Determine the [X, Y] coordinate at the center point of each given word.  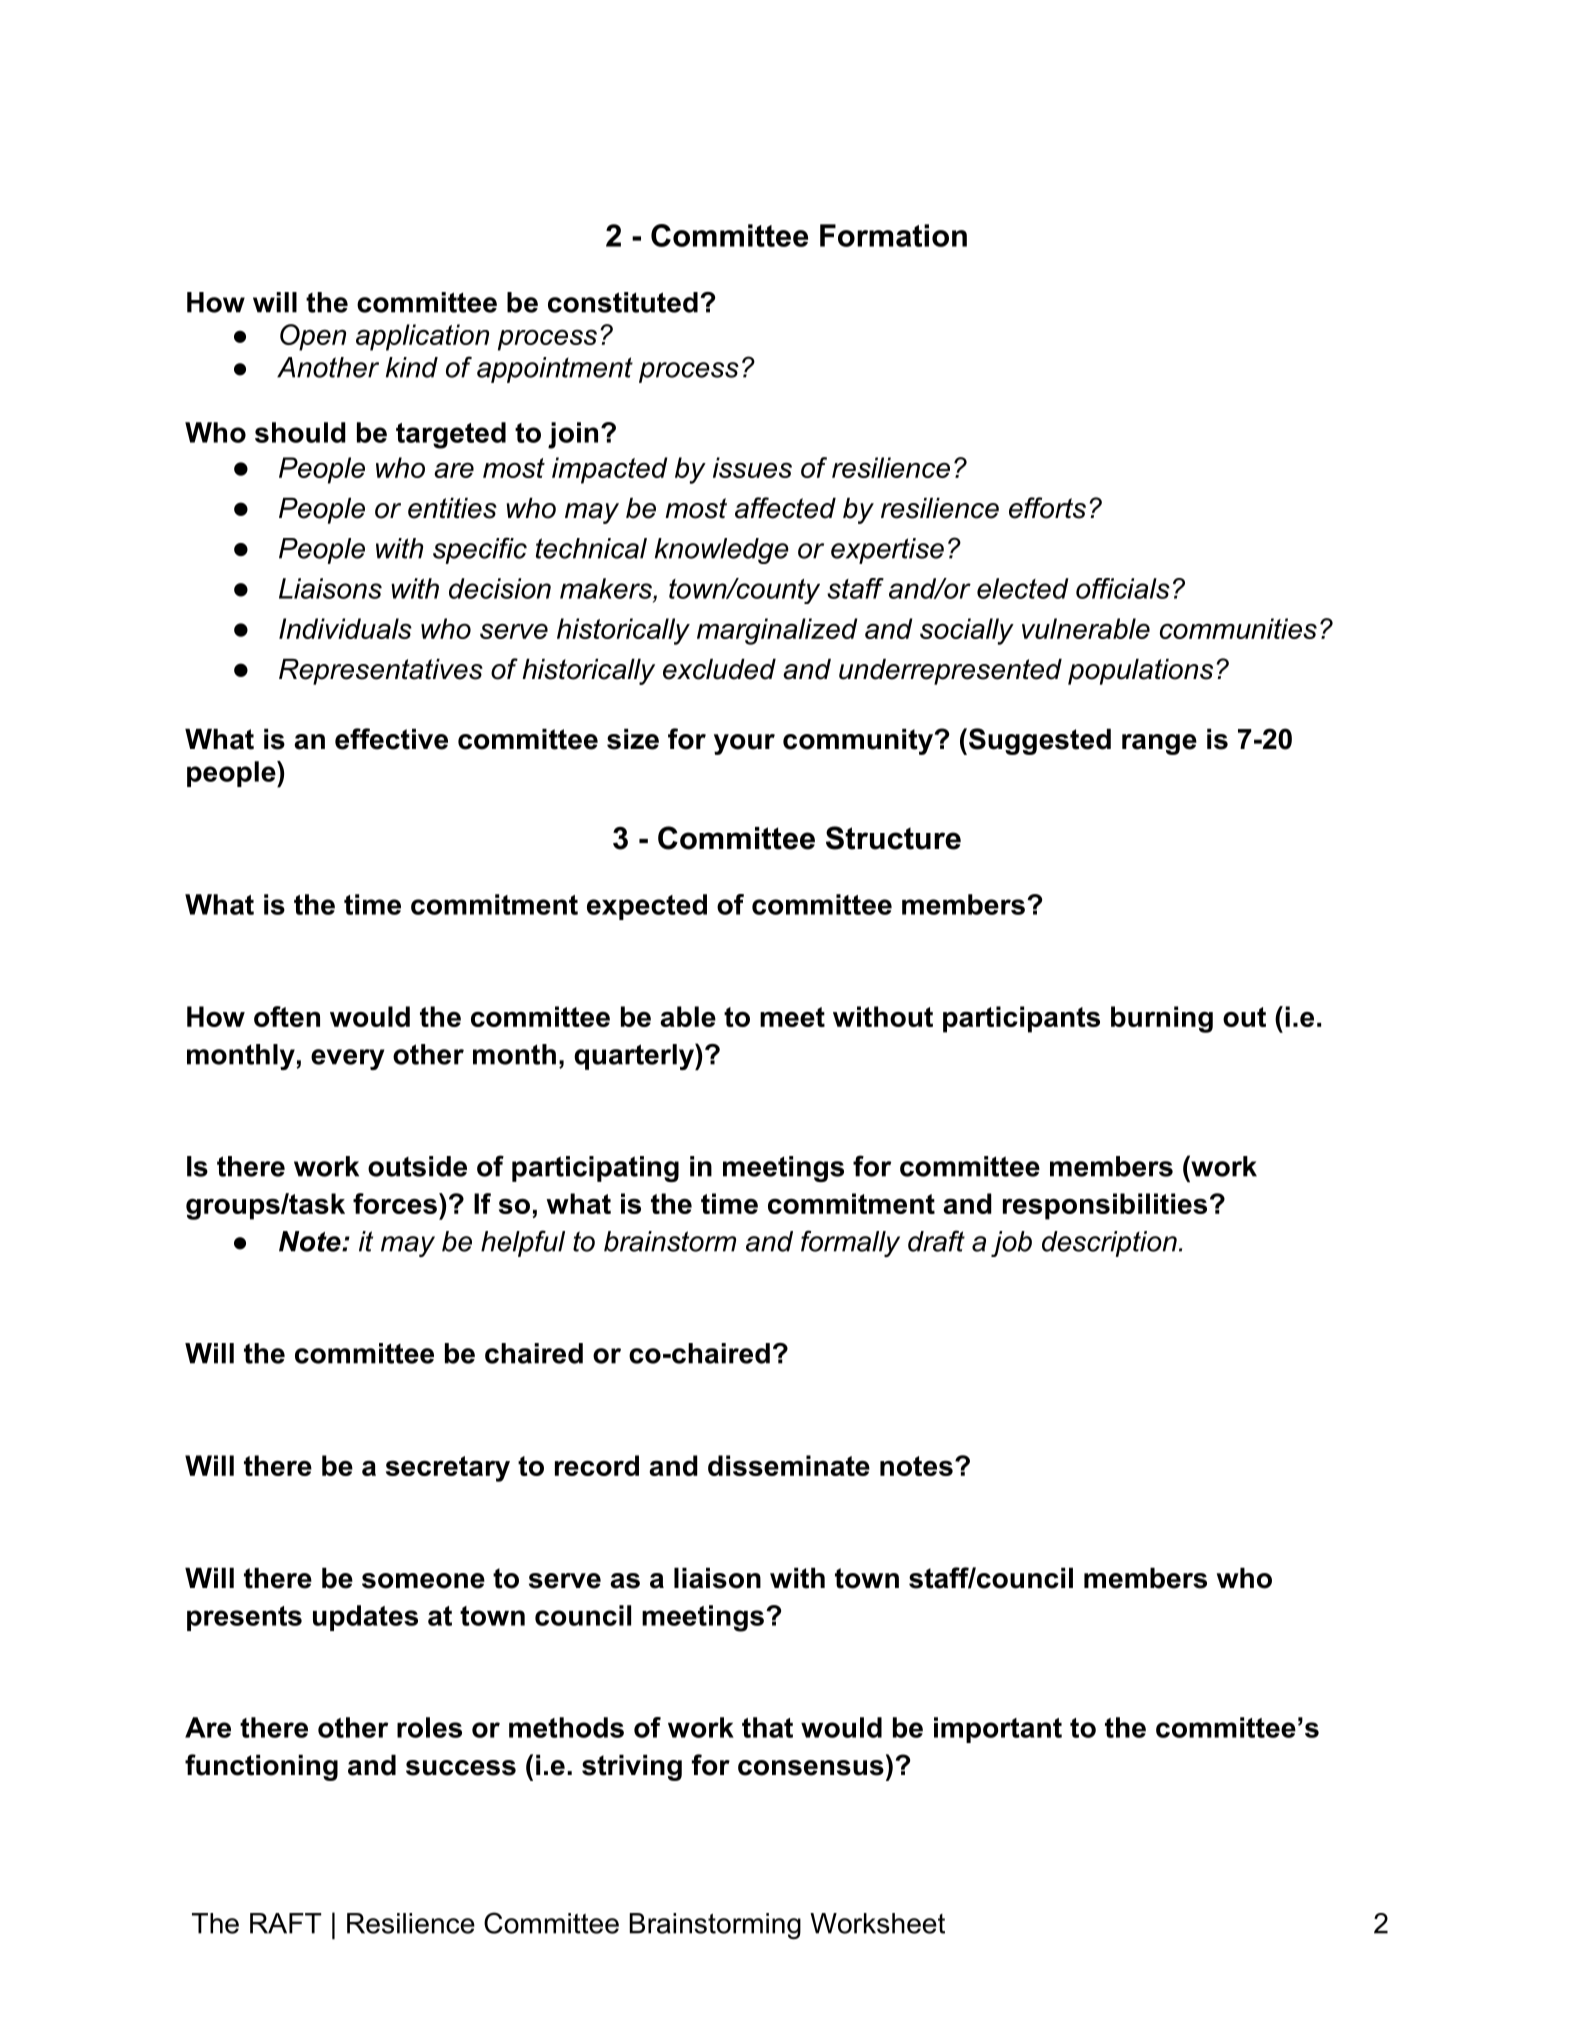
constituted [623, 302]
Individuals [345, 628]
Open [313, 337]
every [347, 1059]
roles [429, 1727]
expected [647, 907]
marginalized [777, 631]
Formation [893, 235]
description [1109, 1244]
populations [1140, 671]
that [767, 1727]
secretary [448, 1469]
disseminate [789, 1465]
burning [1162, 1019]
